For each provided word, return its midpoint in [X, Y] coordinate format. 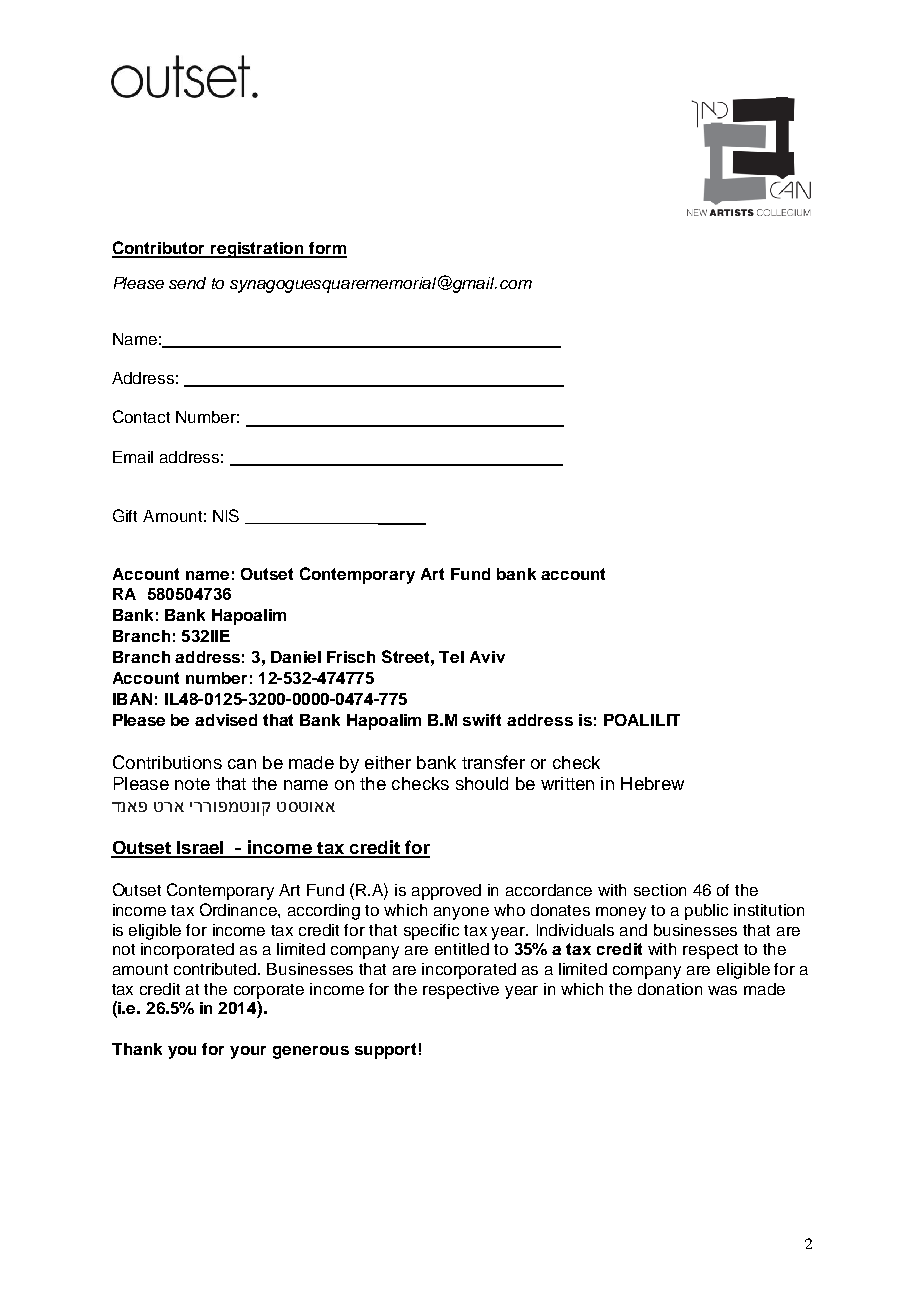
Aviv [487, 657]
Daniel [296, 657]
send [187, 283]
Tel [451, 657]
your [248, 1052]
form [327, 249]
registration [257, 250]
